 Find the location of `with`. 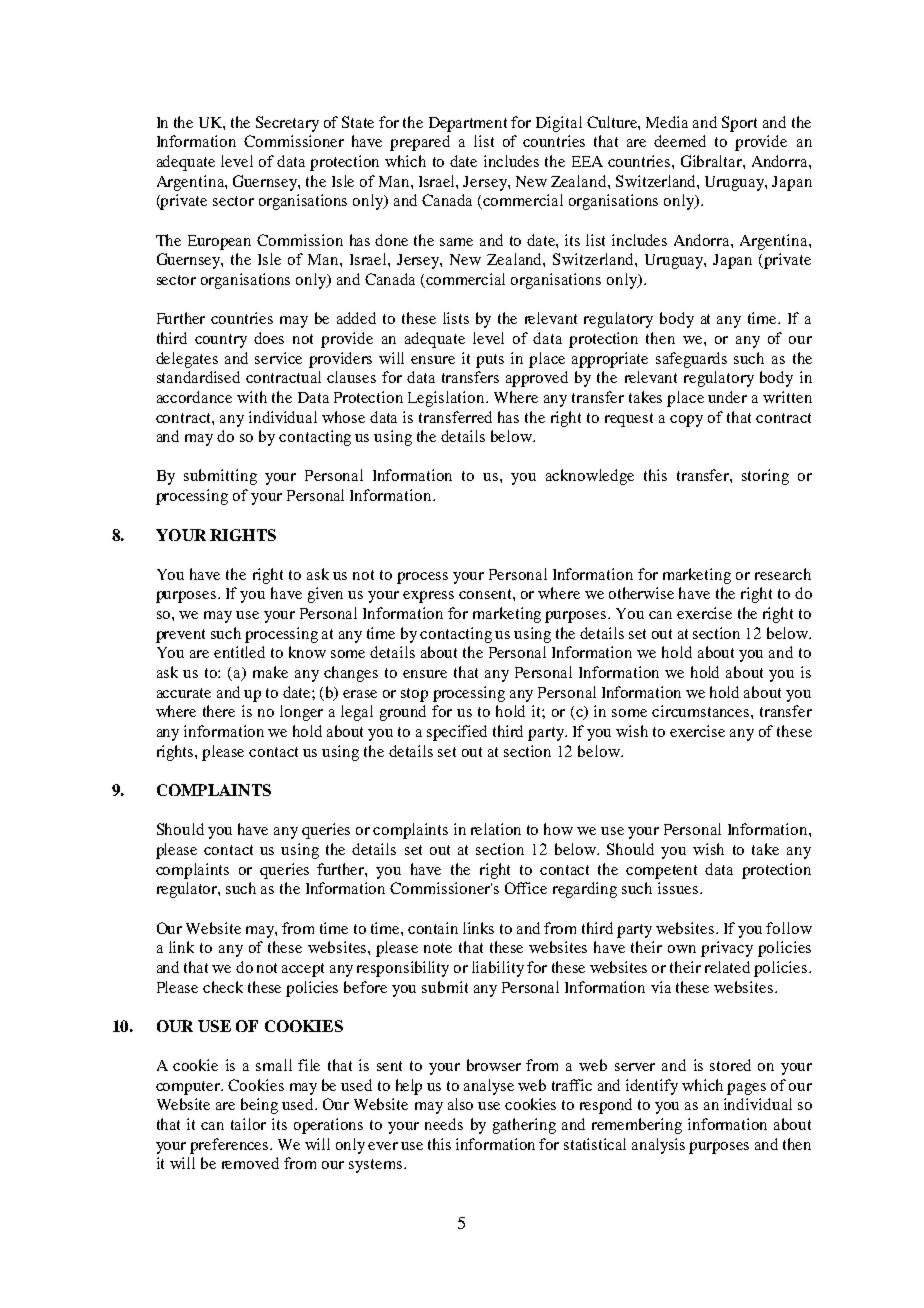

with is located at coordinates (252, 397).
